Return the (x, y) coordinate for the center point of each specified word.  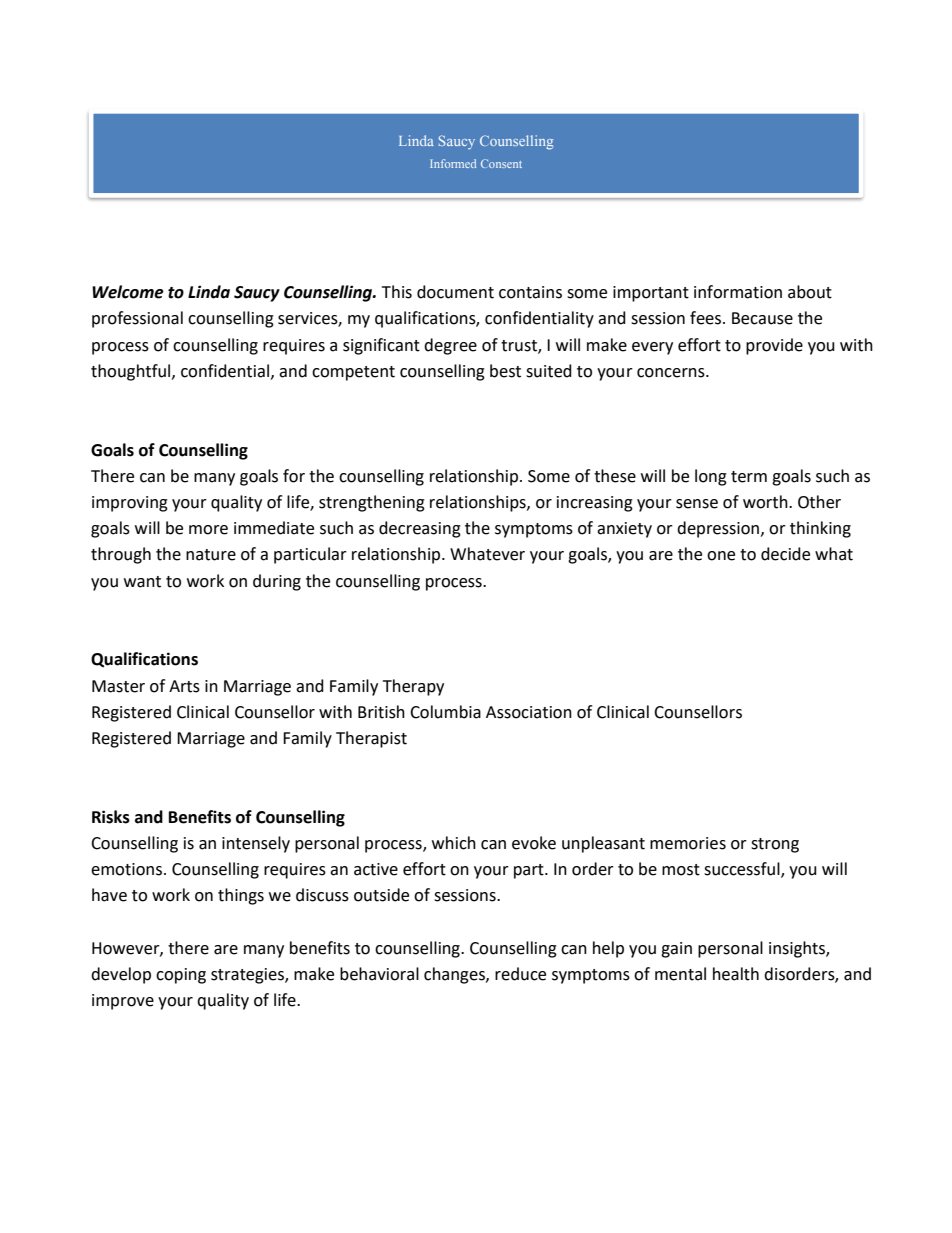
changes (455, 975)
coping (181, 976)
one (721, 556)
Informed (453, 163)
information (738, 292)
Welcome (128, 292)
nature (211, 555)
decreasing (420, 529)
